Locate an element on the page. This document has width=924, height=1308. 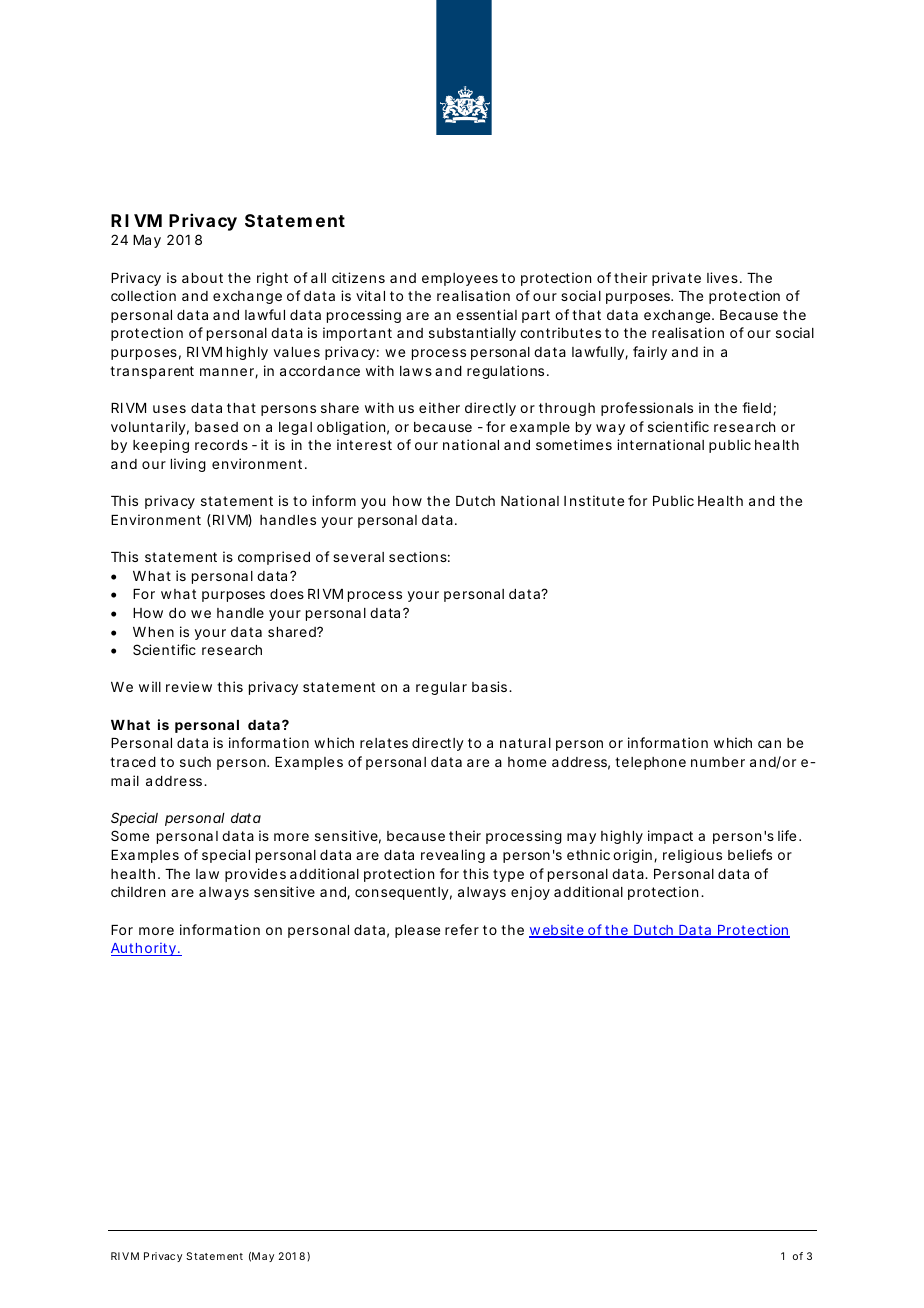
sections is located at coordinates (419, 556).
